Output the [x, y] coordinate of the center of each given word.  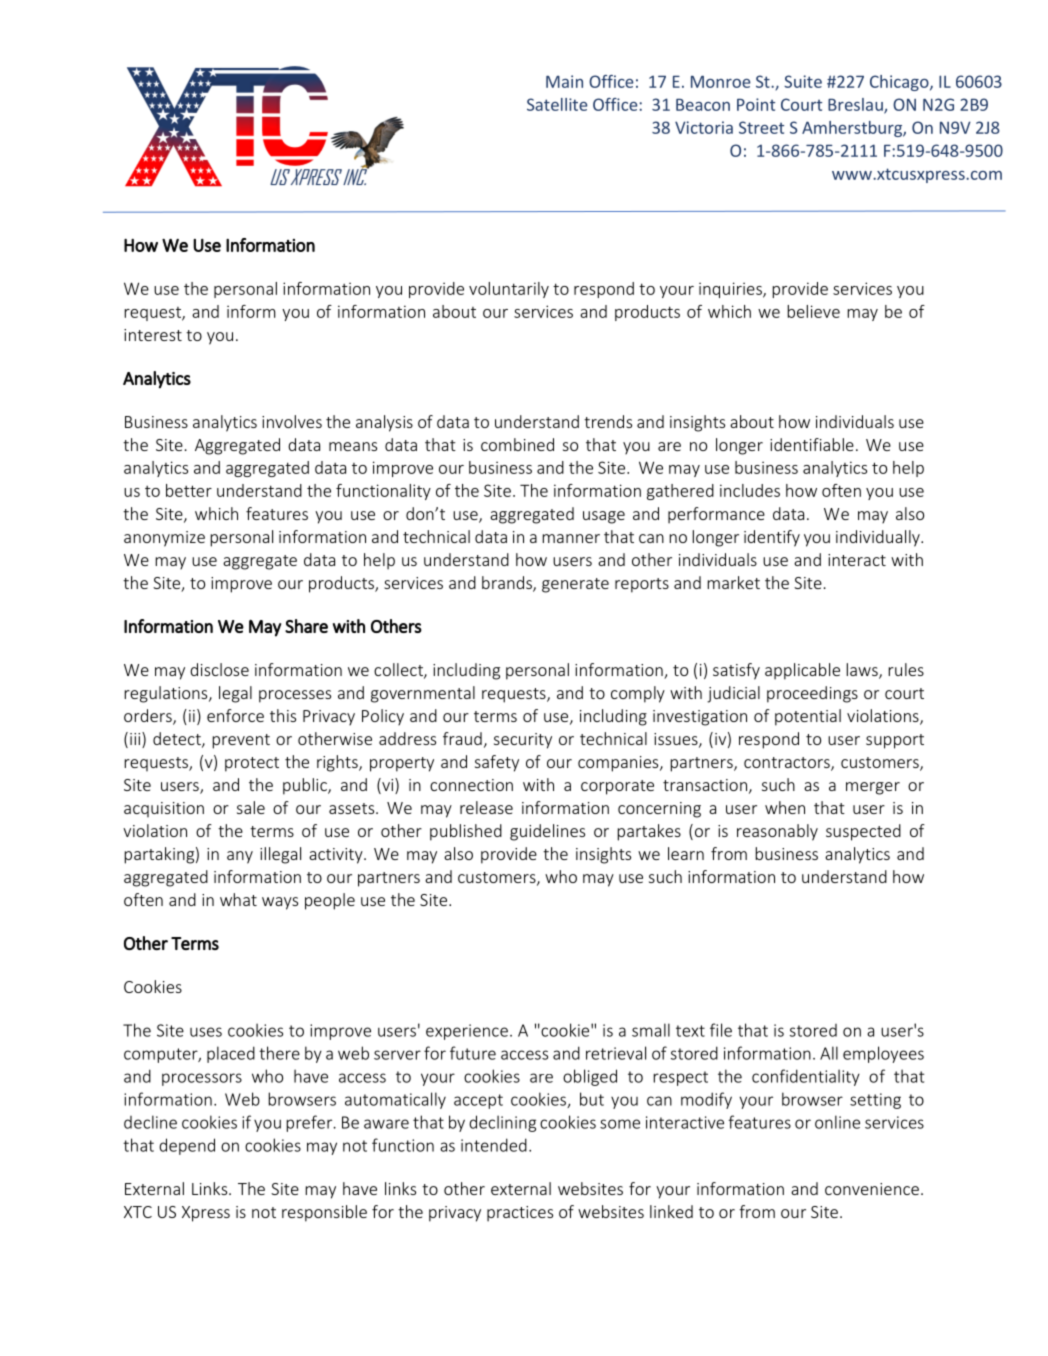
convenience [872, 1189]
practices [520, 1214]
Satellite [557, 104]
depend [187, 1146]
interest [153, 335]
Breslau [856, 105]
